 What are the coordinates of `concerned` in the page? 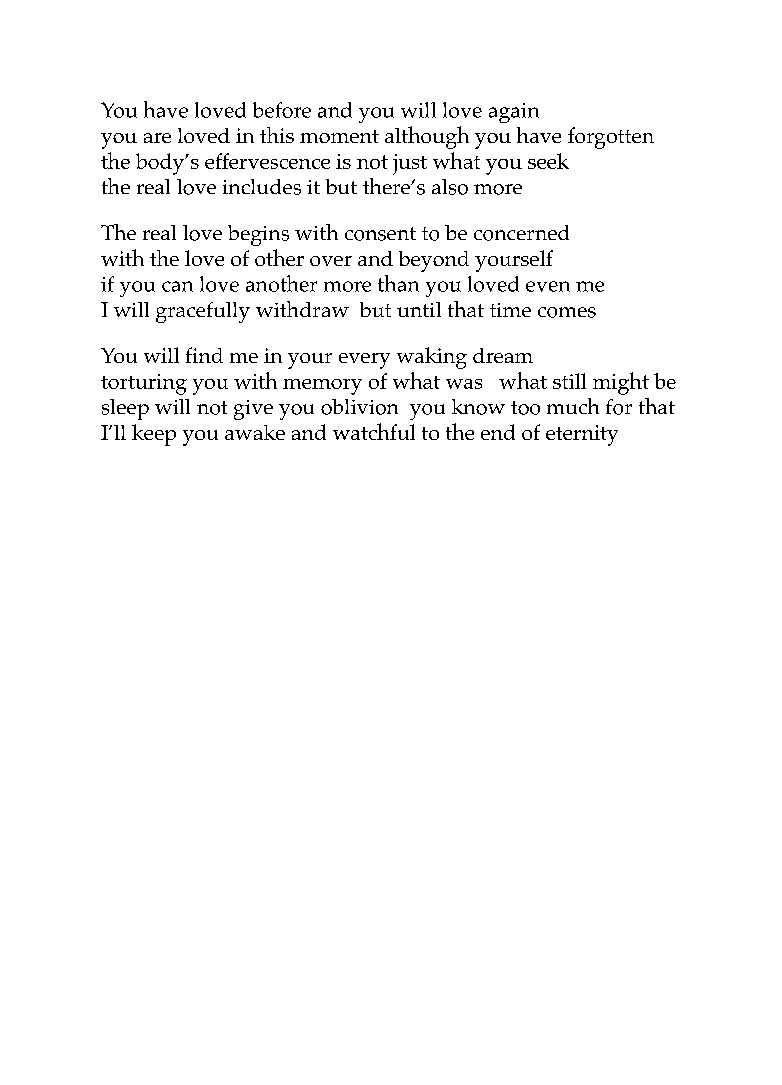 It's located at (521, 233).
